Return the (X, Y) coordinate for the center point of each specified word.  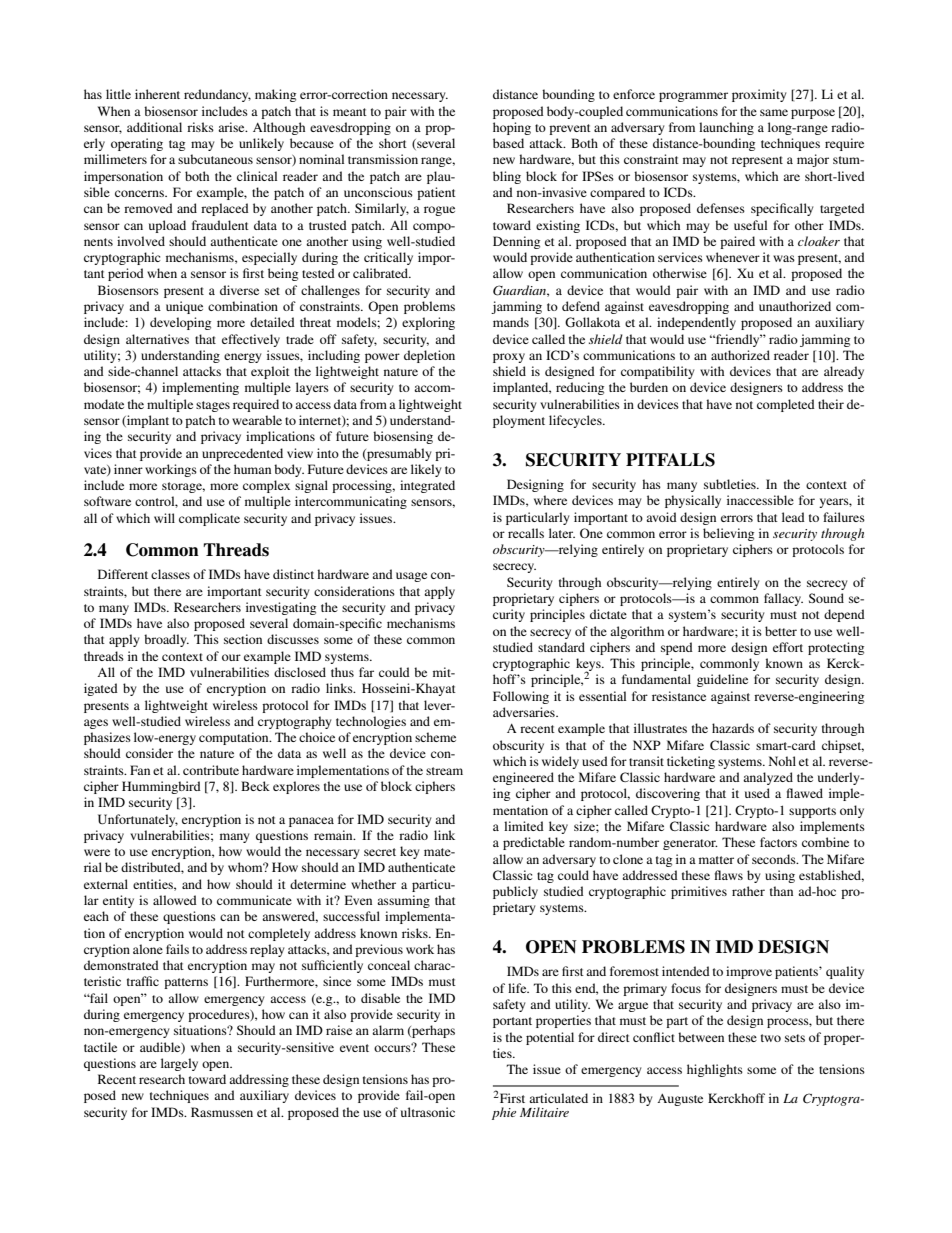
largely (179, 1064)
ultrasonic (428, 1112)
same (774, 112)
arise (232, 127)
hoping (512, 128)
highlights (715, 1070)
